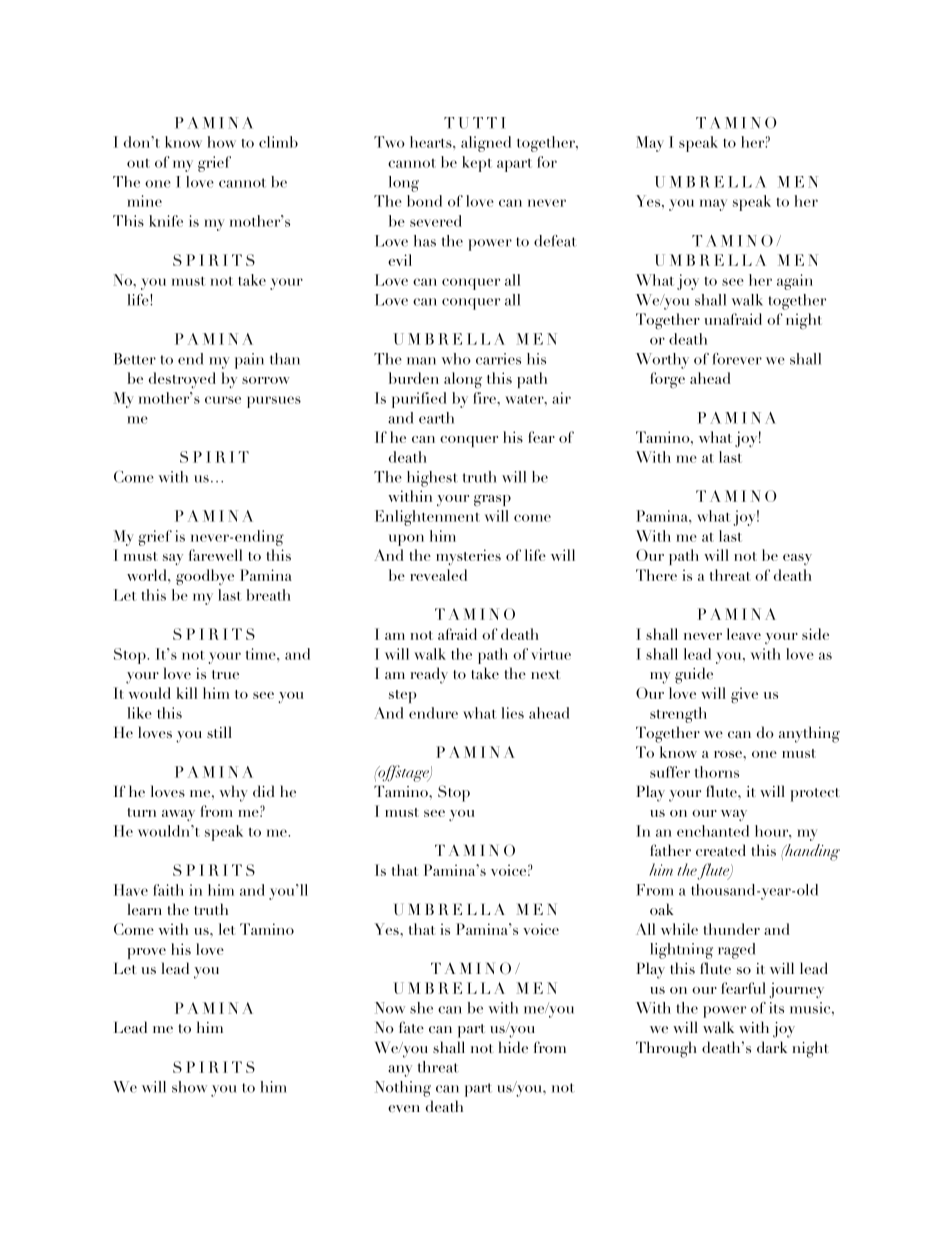 The image size is (952, 1233). What do you see at coordinates (477, 164) in the image?
I see `kept` at bounding box center [477, 164].
